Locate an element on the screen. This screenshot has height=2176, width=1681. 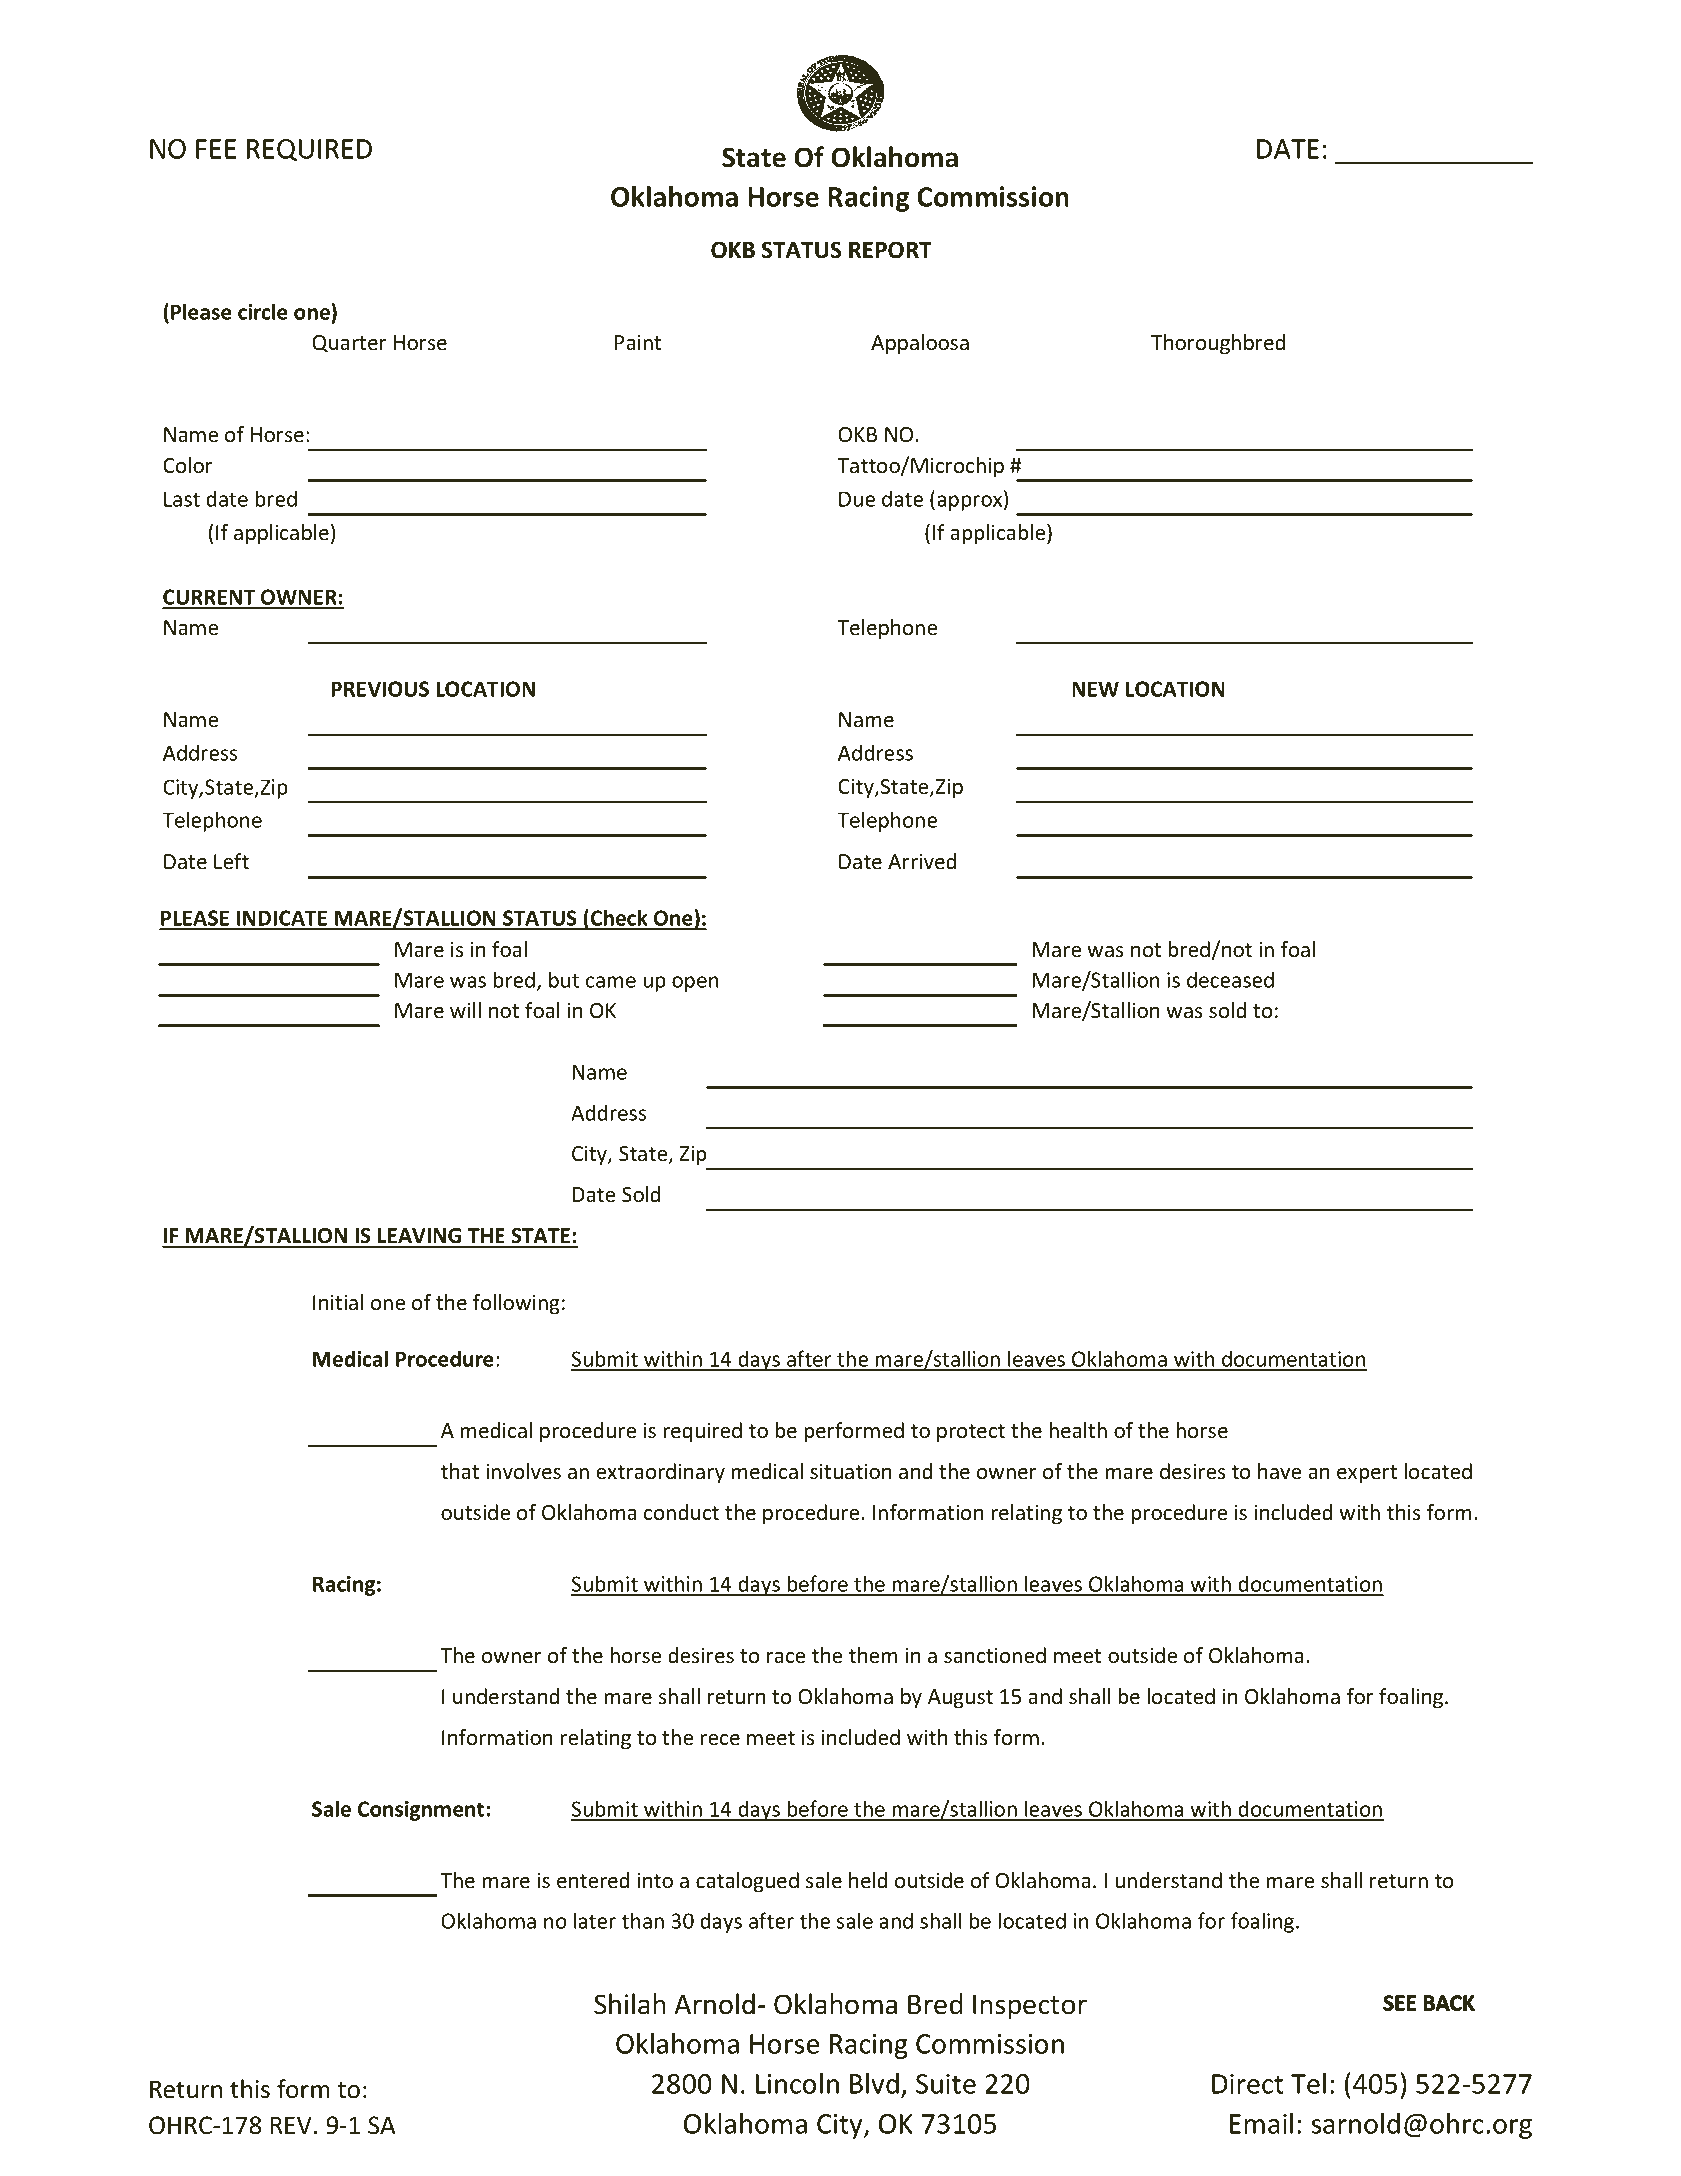
later is located at coordinates (595, 1920).
